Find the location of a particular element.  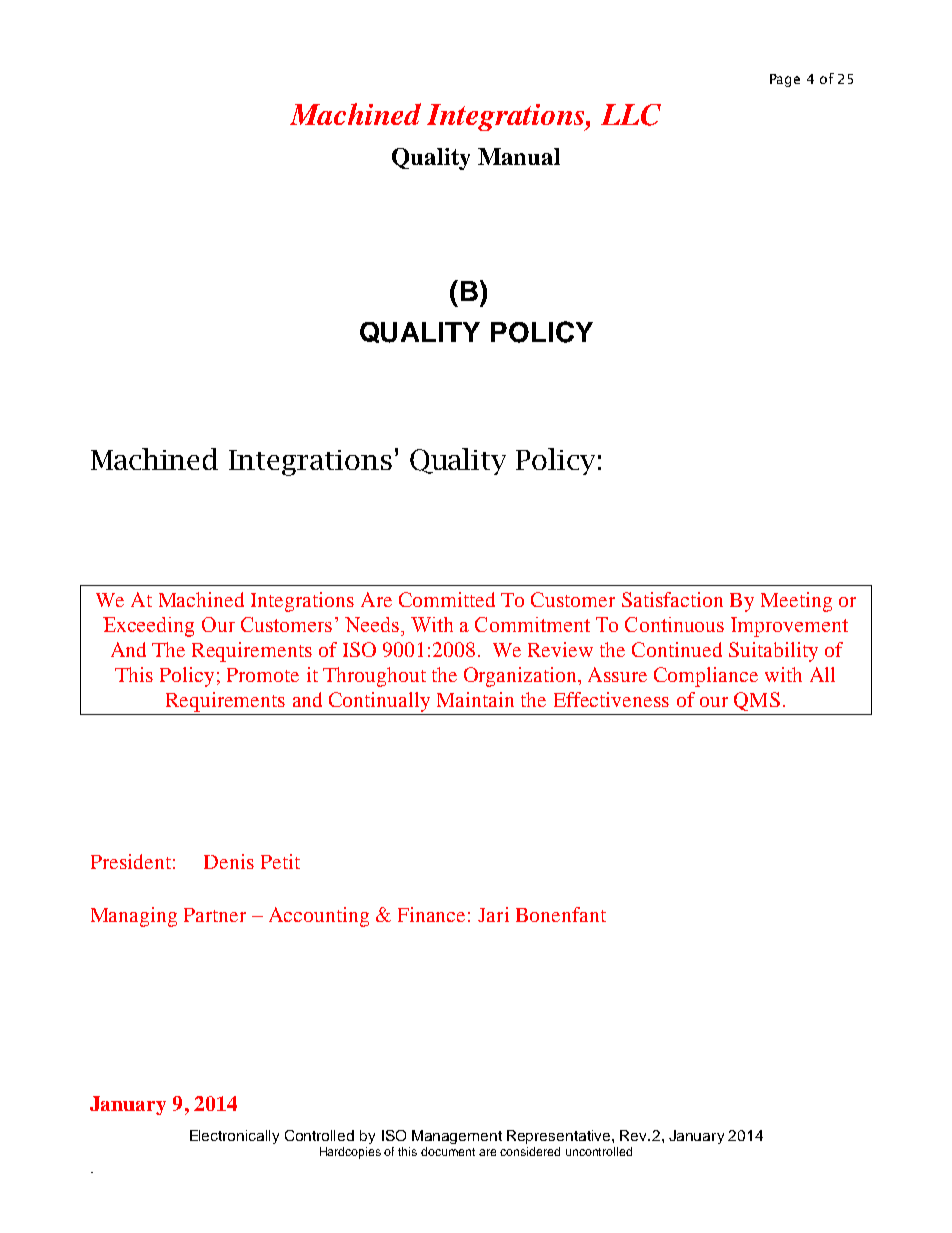

Electronically is located at coordinates (234, 1137).
